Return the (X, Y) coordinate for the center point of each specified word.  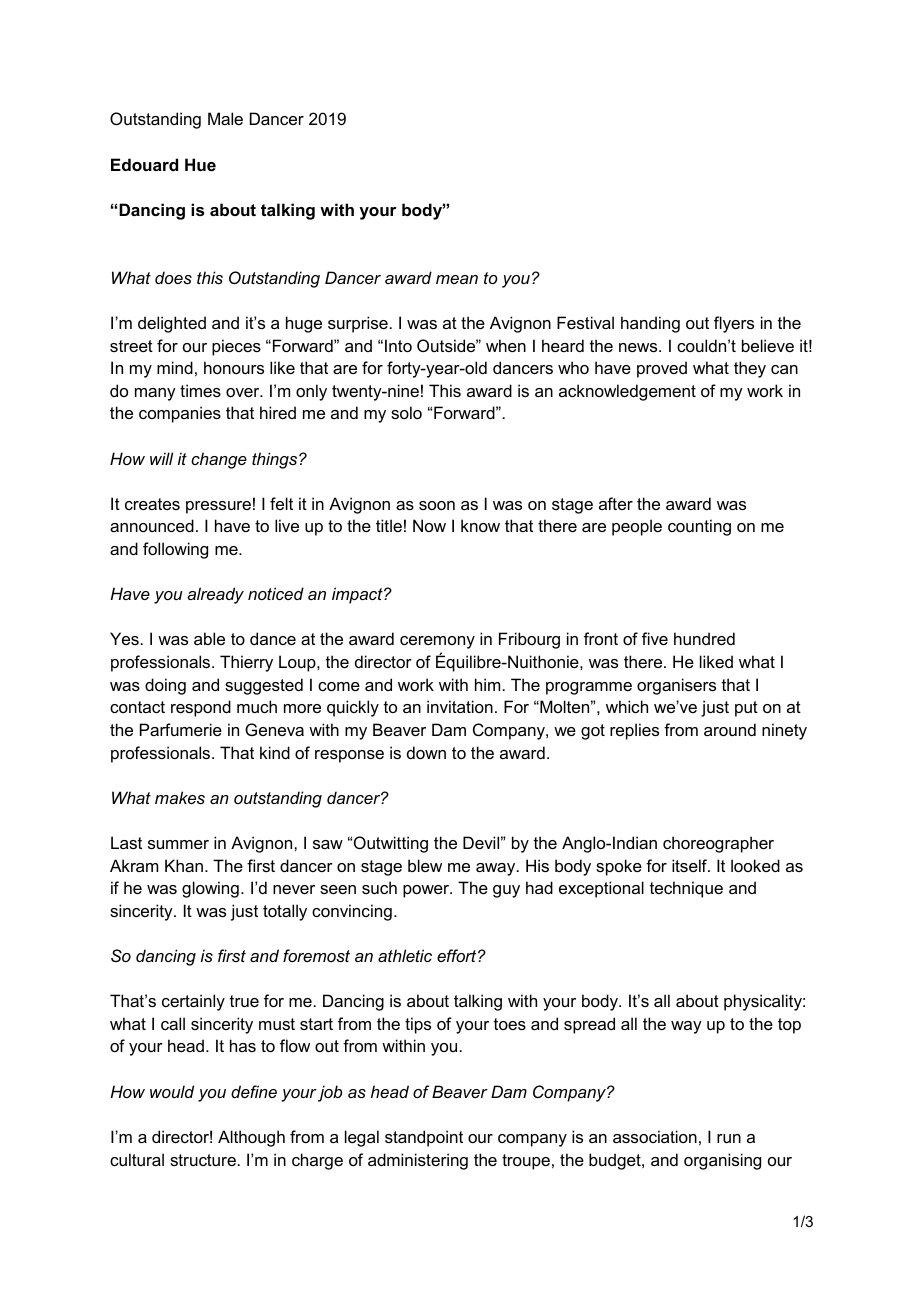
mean (457, 279)
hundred (704, 638)
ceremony (437, 642)
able (209, 638)
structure (203, 1160)
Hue (200, 164)
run (729, 1138)
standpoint (424, 1138)
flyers (734, 324)
